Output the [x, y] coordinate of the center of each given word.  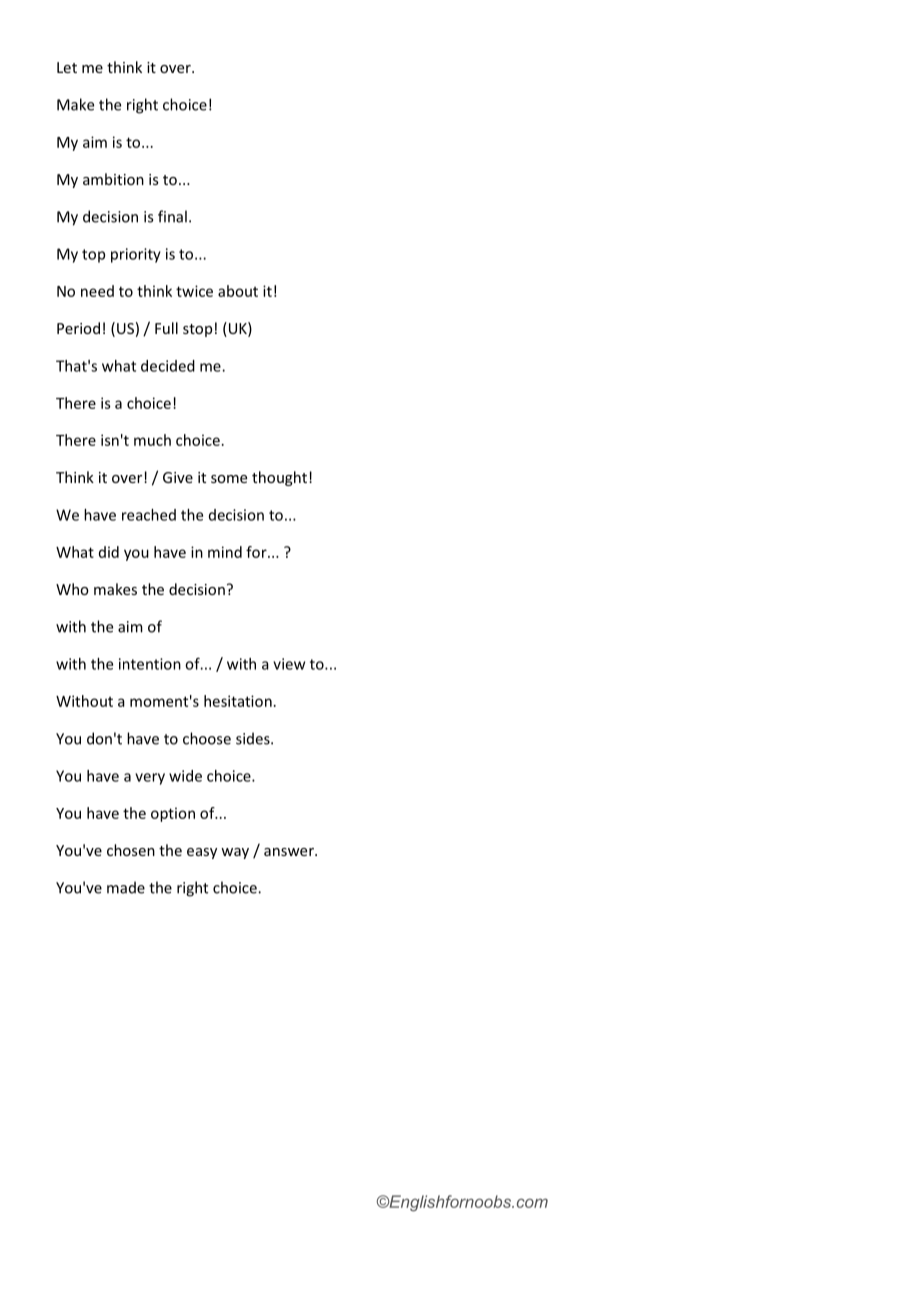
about [238, 291]
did [109, 552]
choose [207, 738]
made [126, 887]
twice [194, 291]
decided [168, 366]
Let [67, 67]
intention [150, 664]
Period [78, 328]
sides [254, 738]
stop [197, 330]
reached [149, 515]
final [172, 216]
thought [279, 478]
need [97, 291]
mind [225, 552]
